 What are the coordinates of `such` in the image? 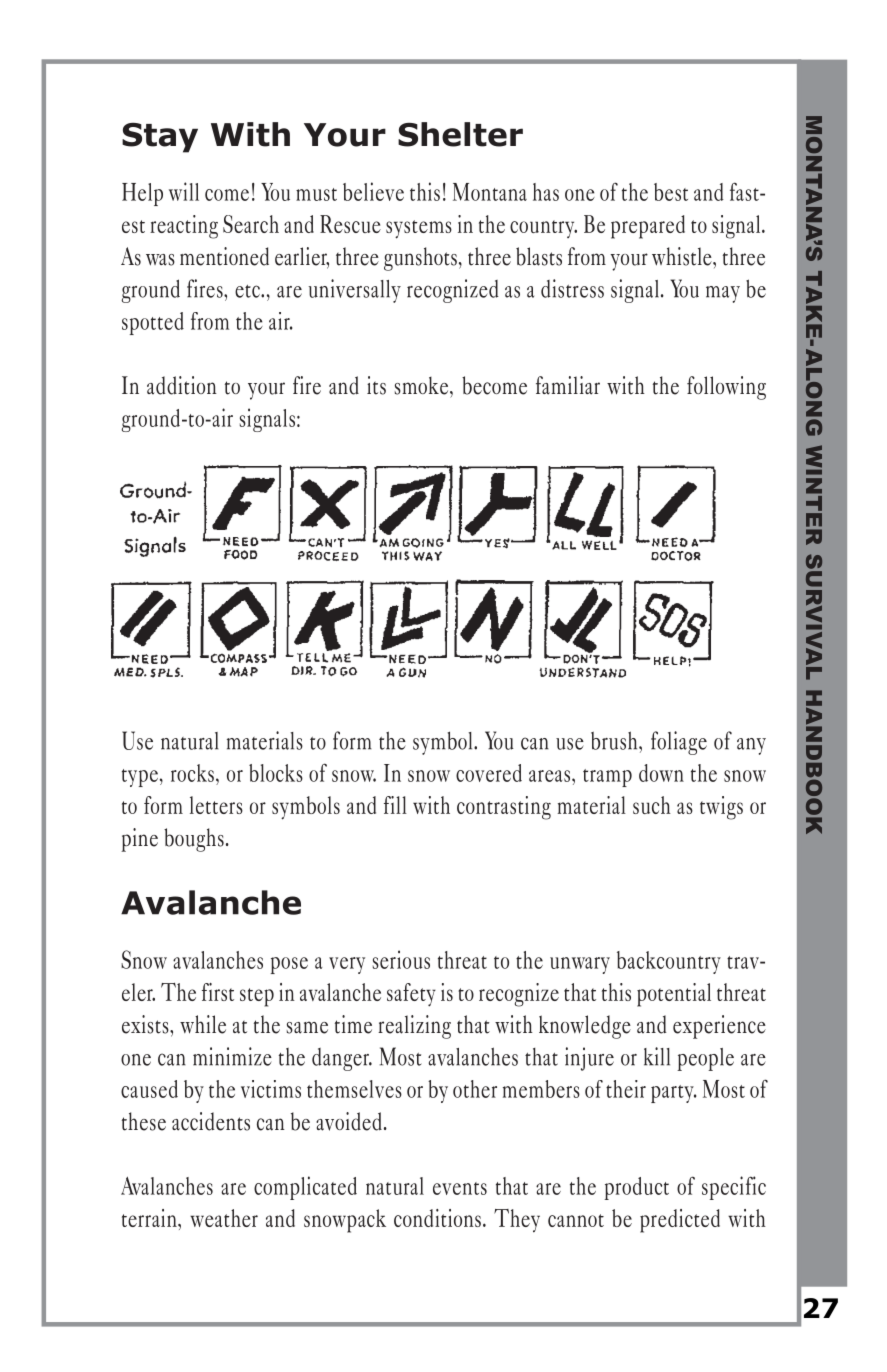 It's located at (652, 805).
